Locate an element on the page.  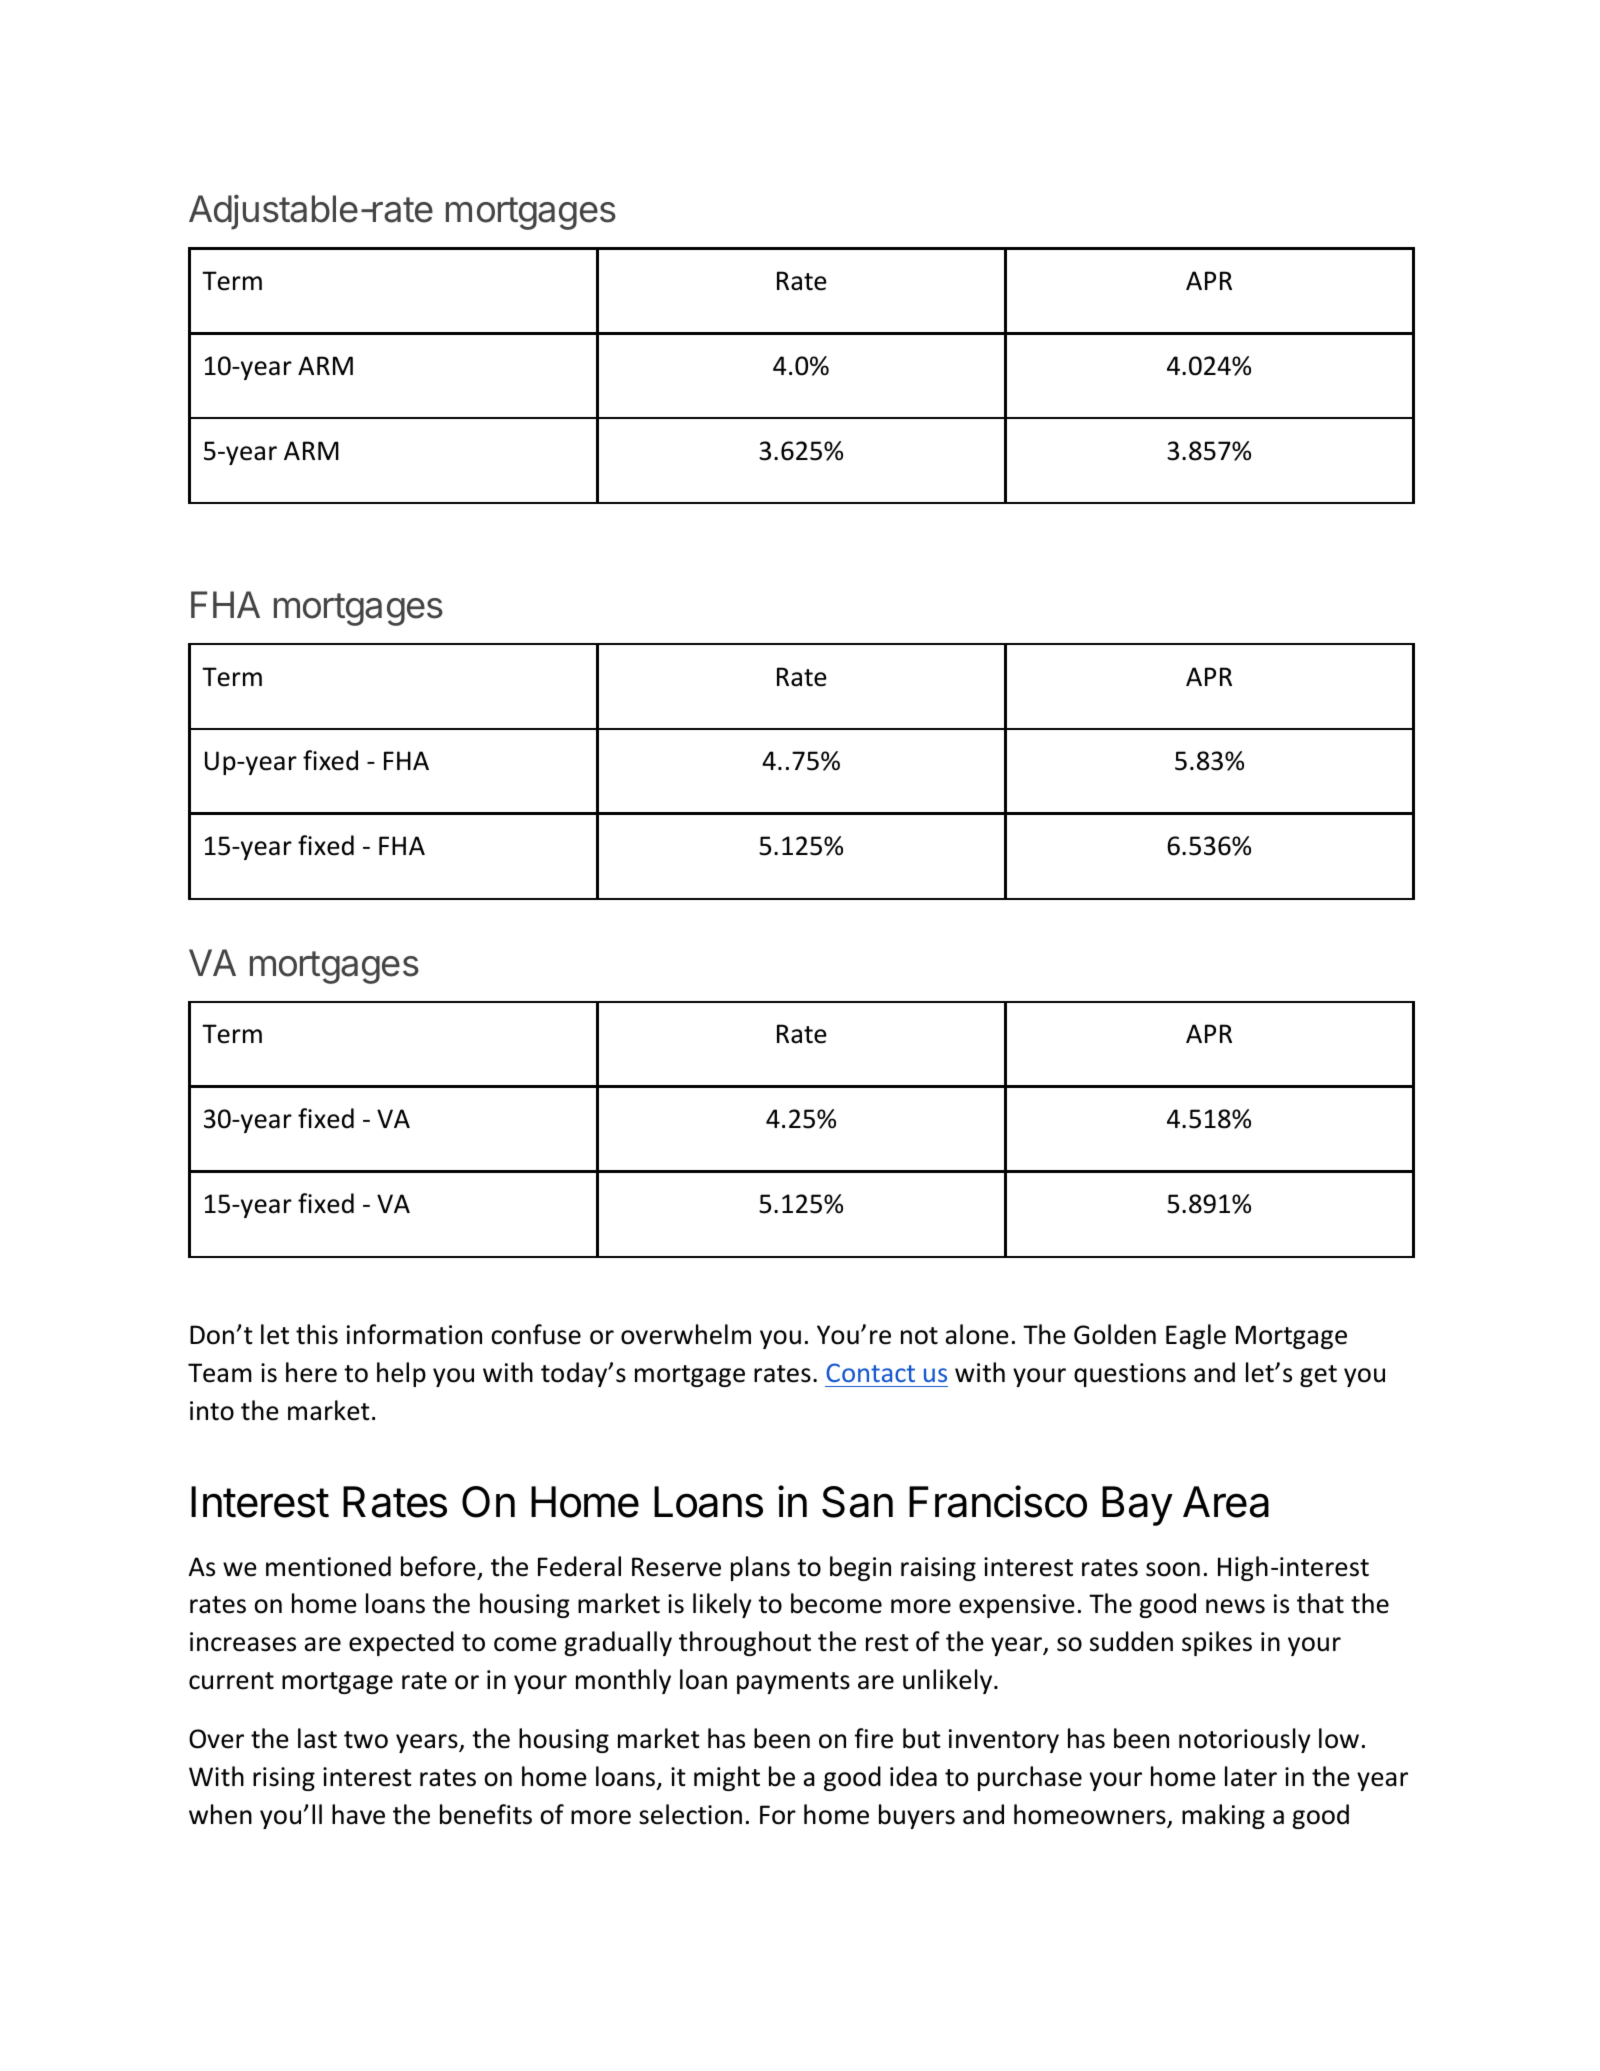
Golden is located at coordinates (1115, 1334).
